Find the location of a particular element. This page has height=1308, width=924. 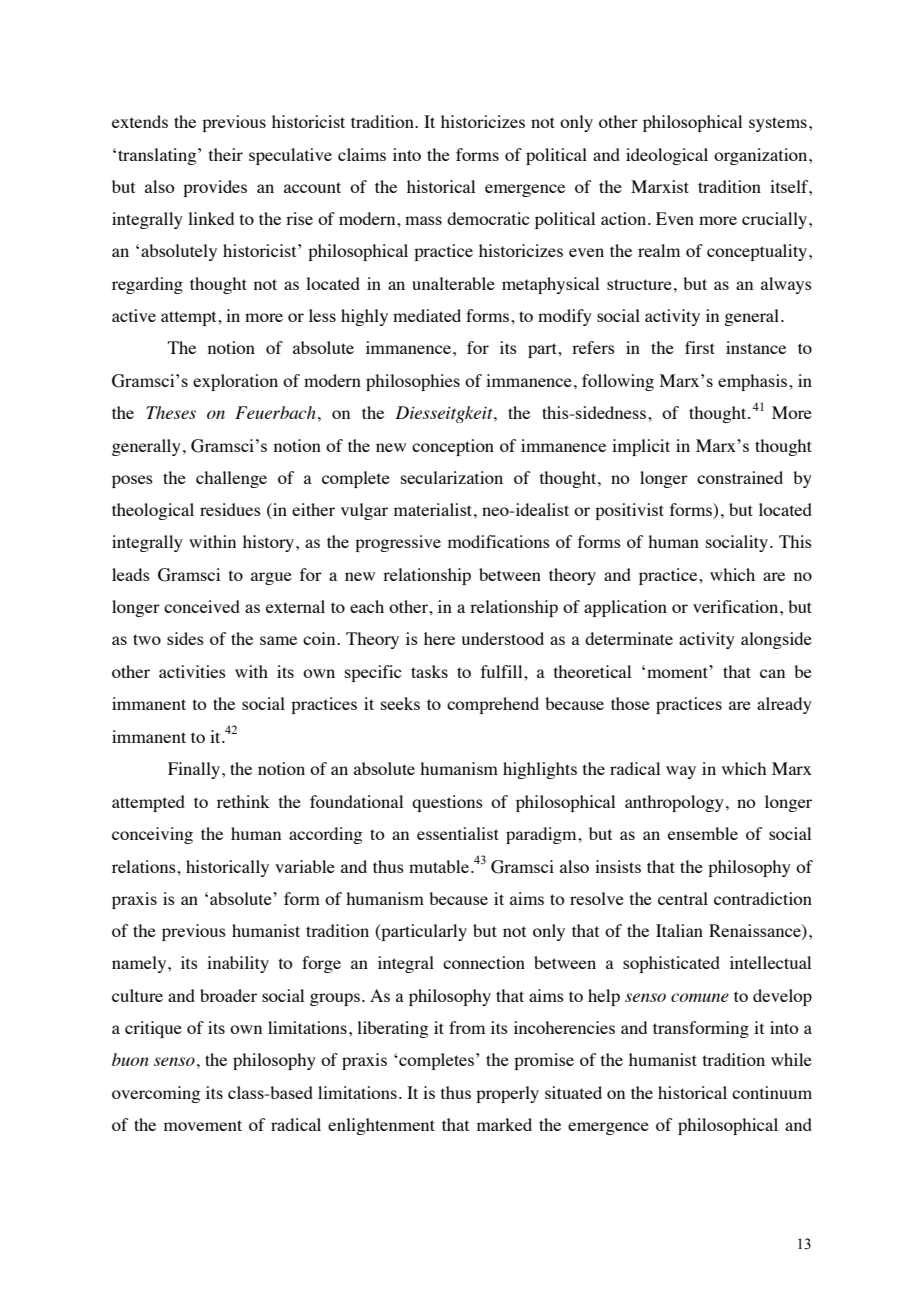

emphasis is located at coordinates (754, 382).
